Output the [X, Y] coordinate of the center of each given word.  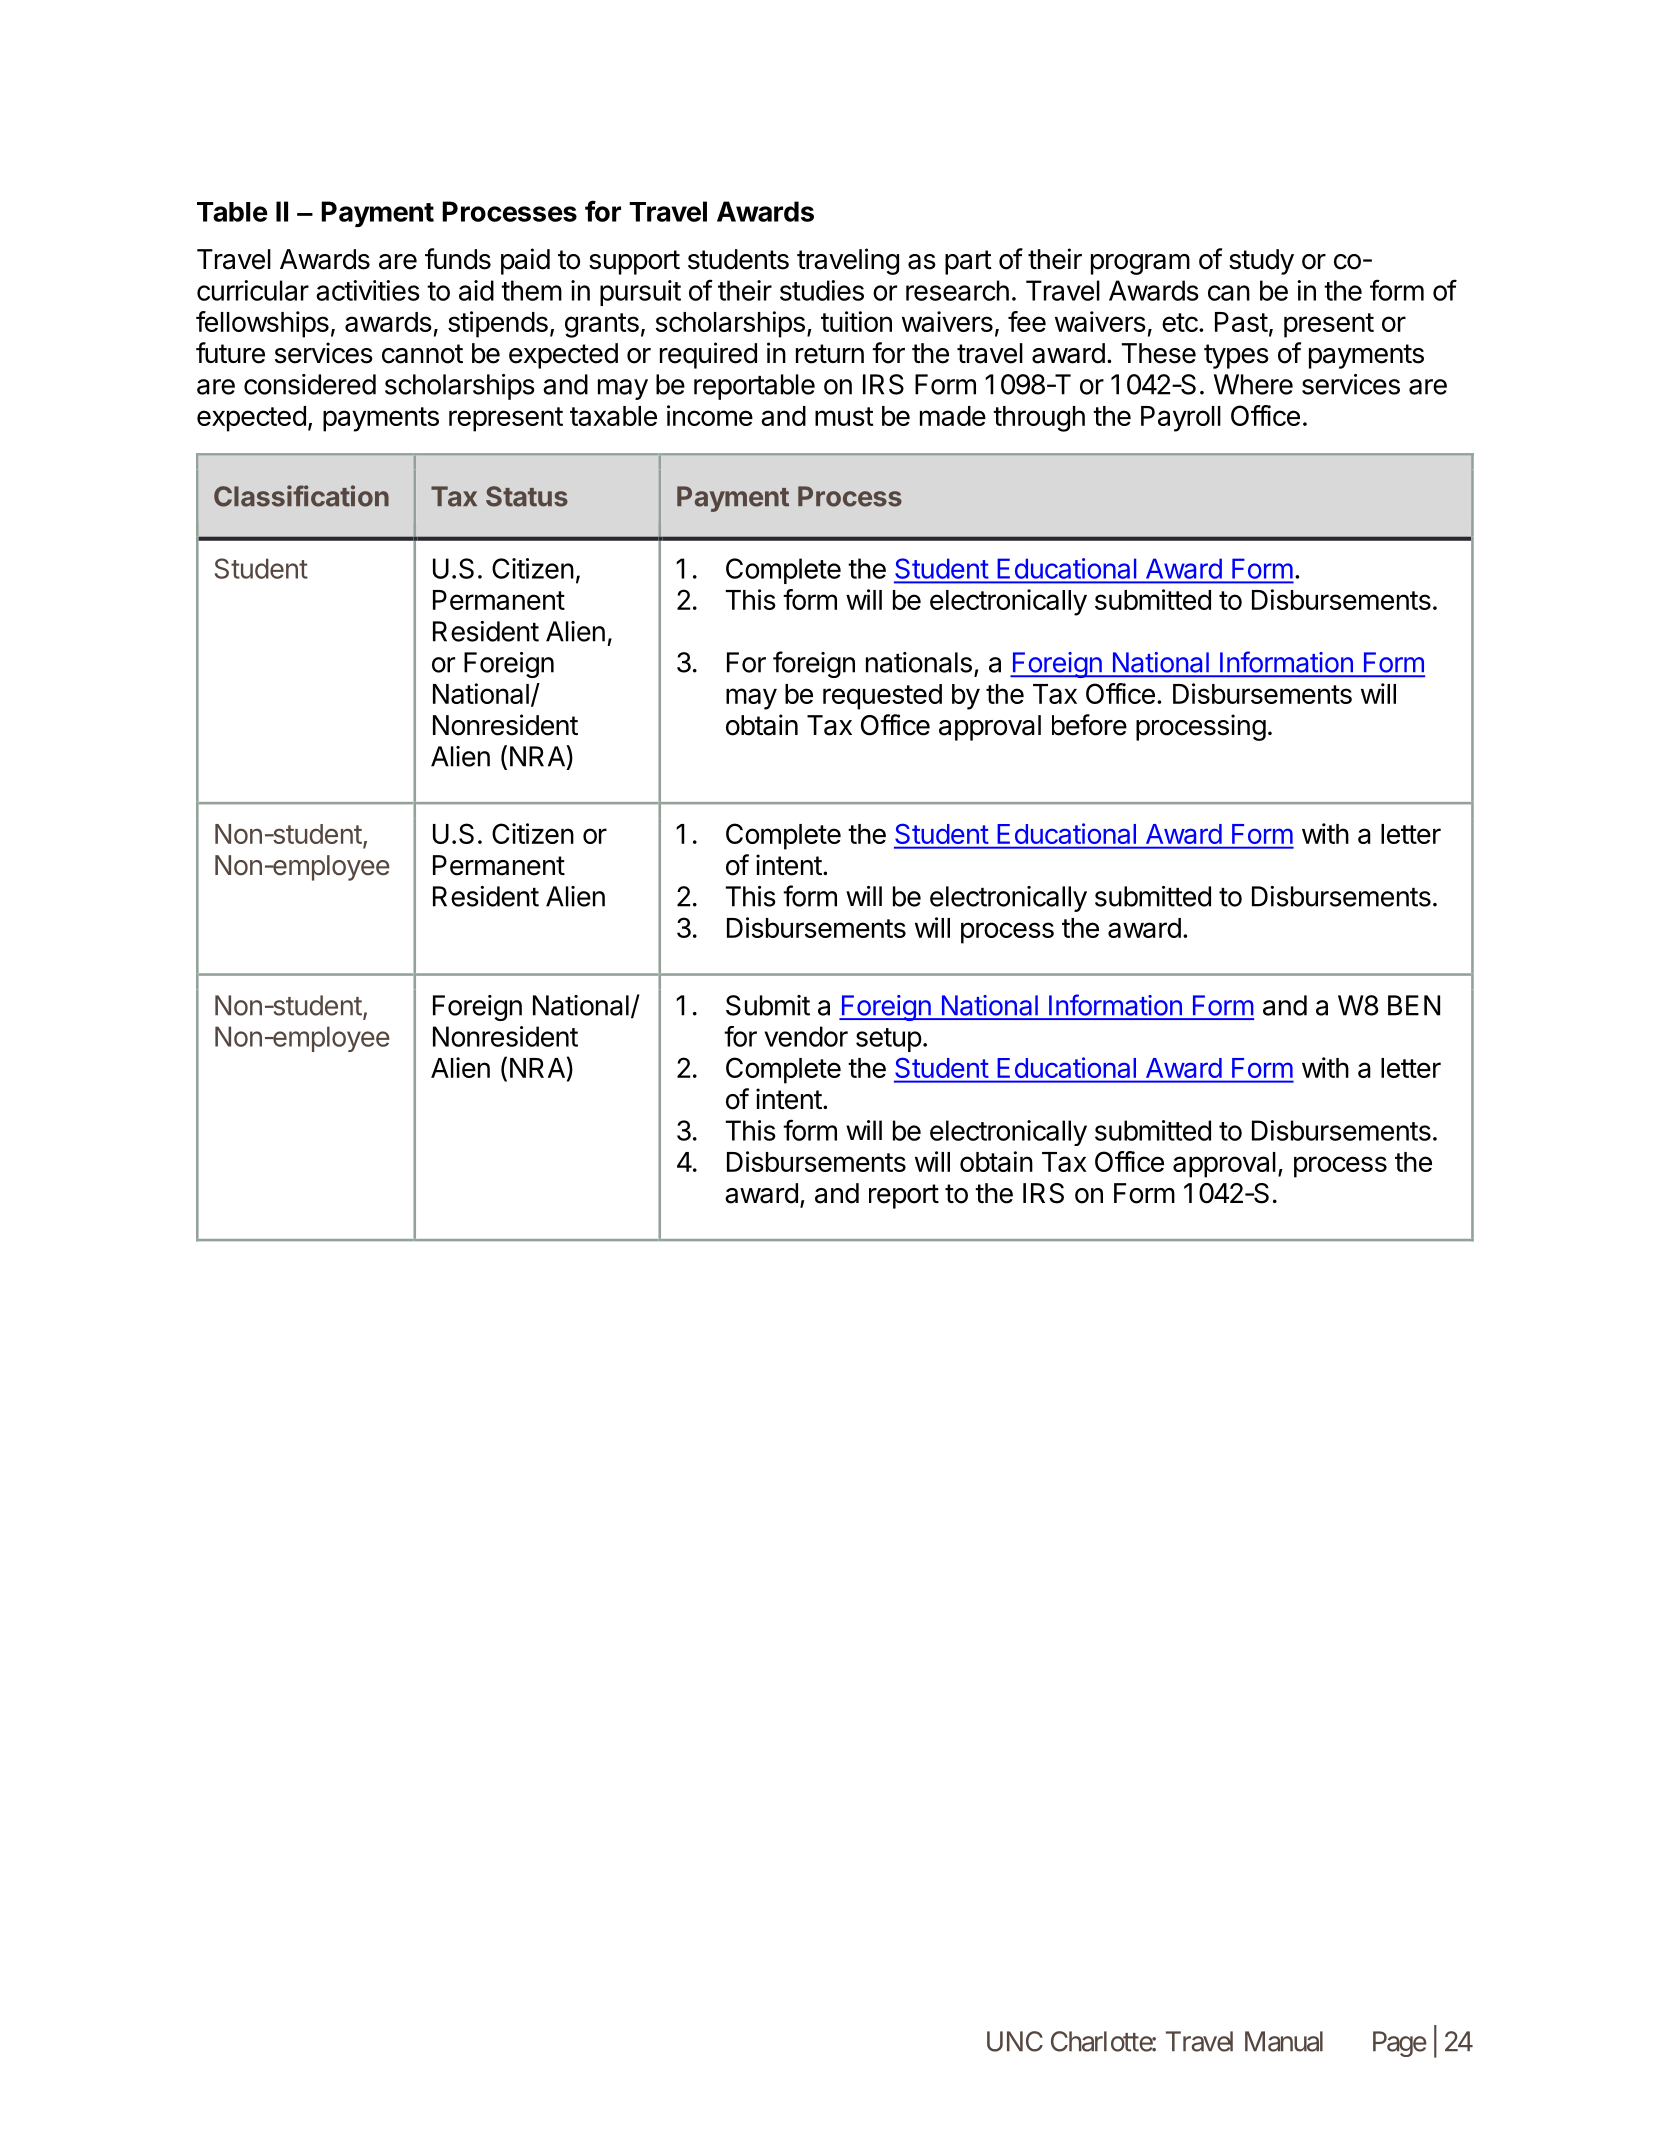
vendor [806, 1036]
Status [527, 496]
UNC [1015, 2041]
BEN [1414, 1005]
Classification [301, 496]
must [844, 416]
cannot [422, 354]
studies [822, 290]
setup [889, 1040]
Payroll [1181, 419]
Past [1241, 322]
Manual [1284, 2041]
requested [882, 697]
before [1089, 725]
